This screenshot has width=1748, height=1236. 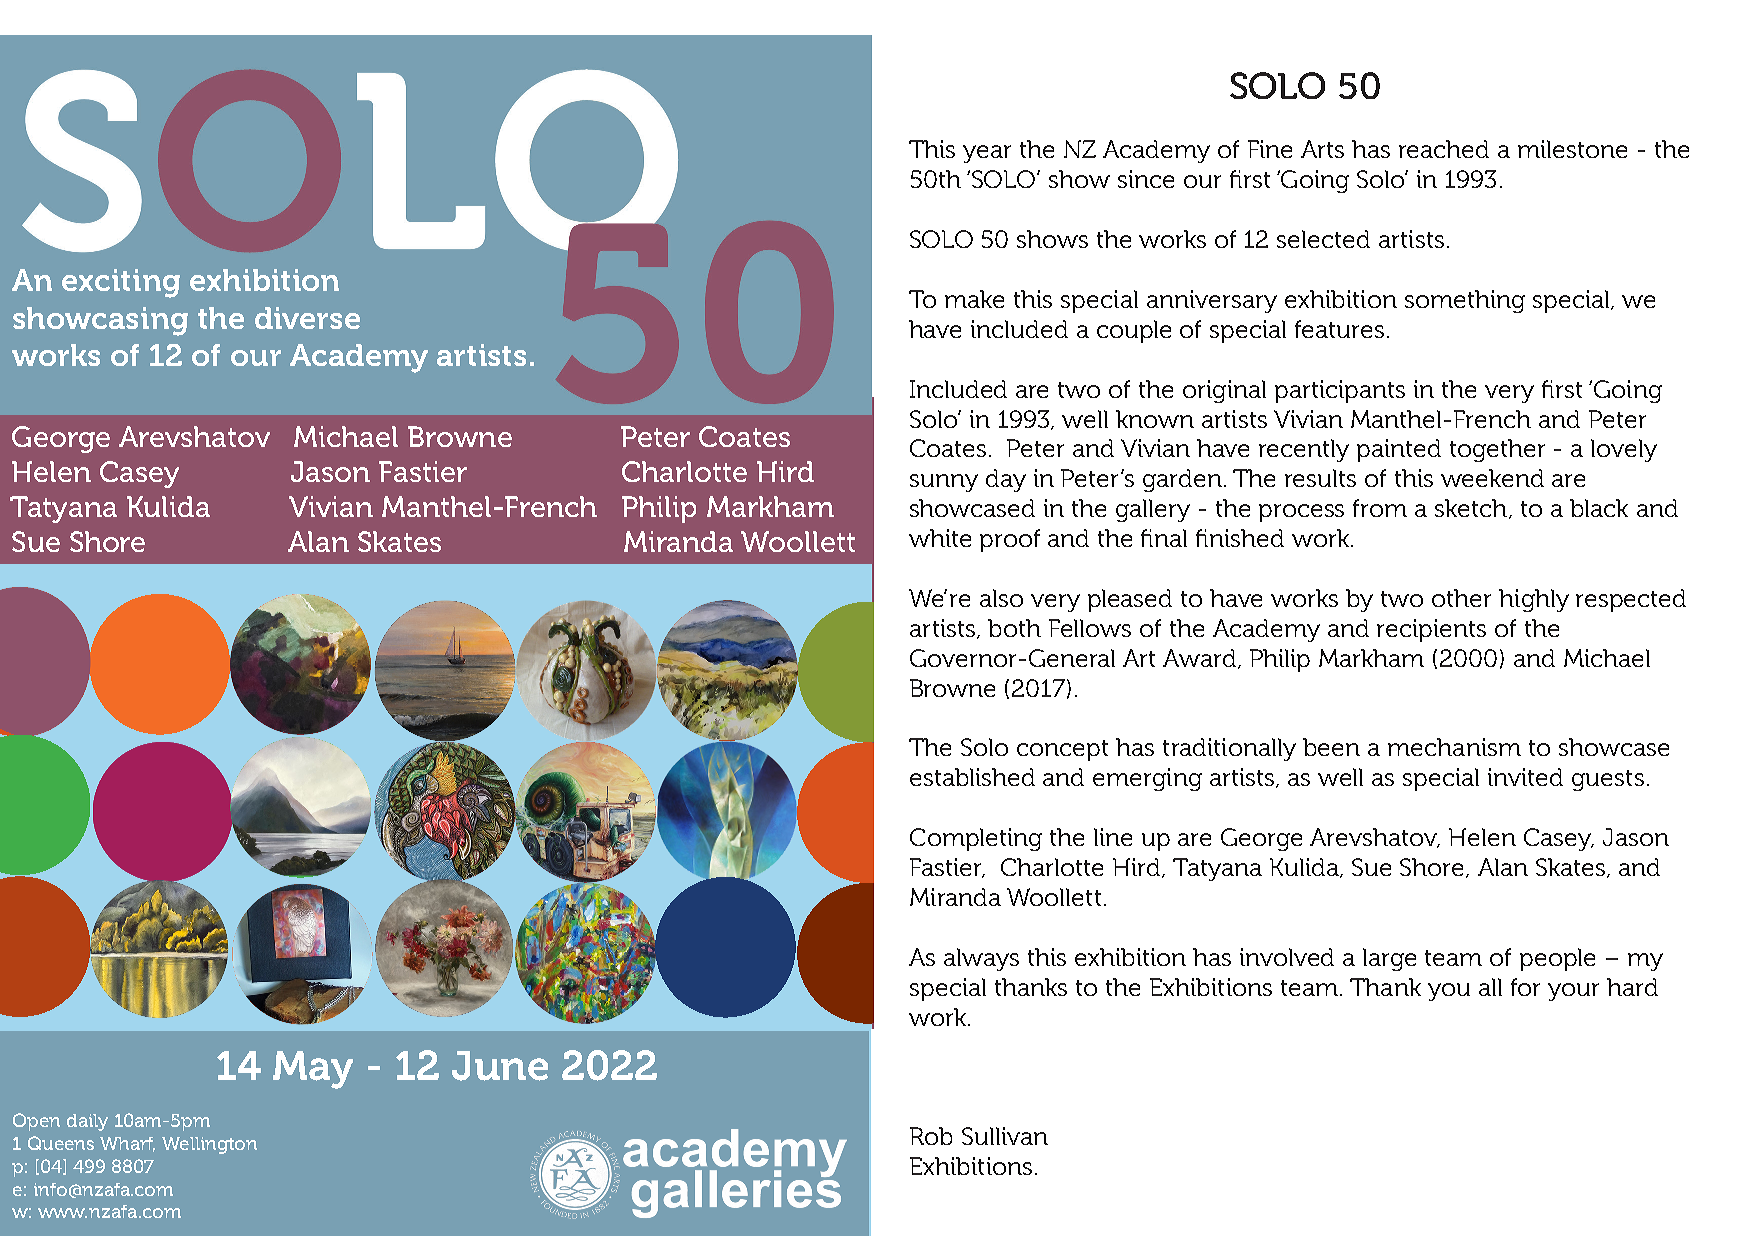 What do you see at coordinates (1444, 149) in the screenshot?
I see `reached` at bounding box center [1444, 149].
